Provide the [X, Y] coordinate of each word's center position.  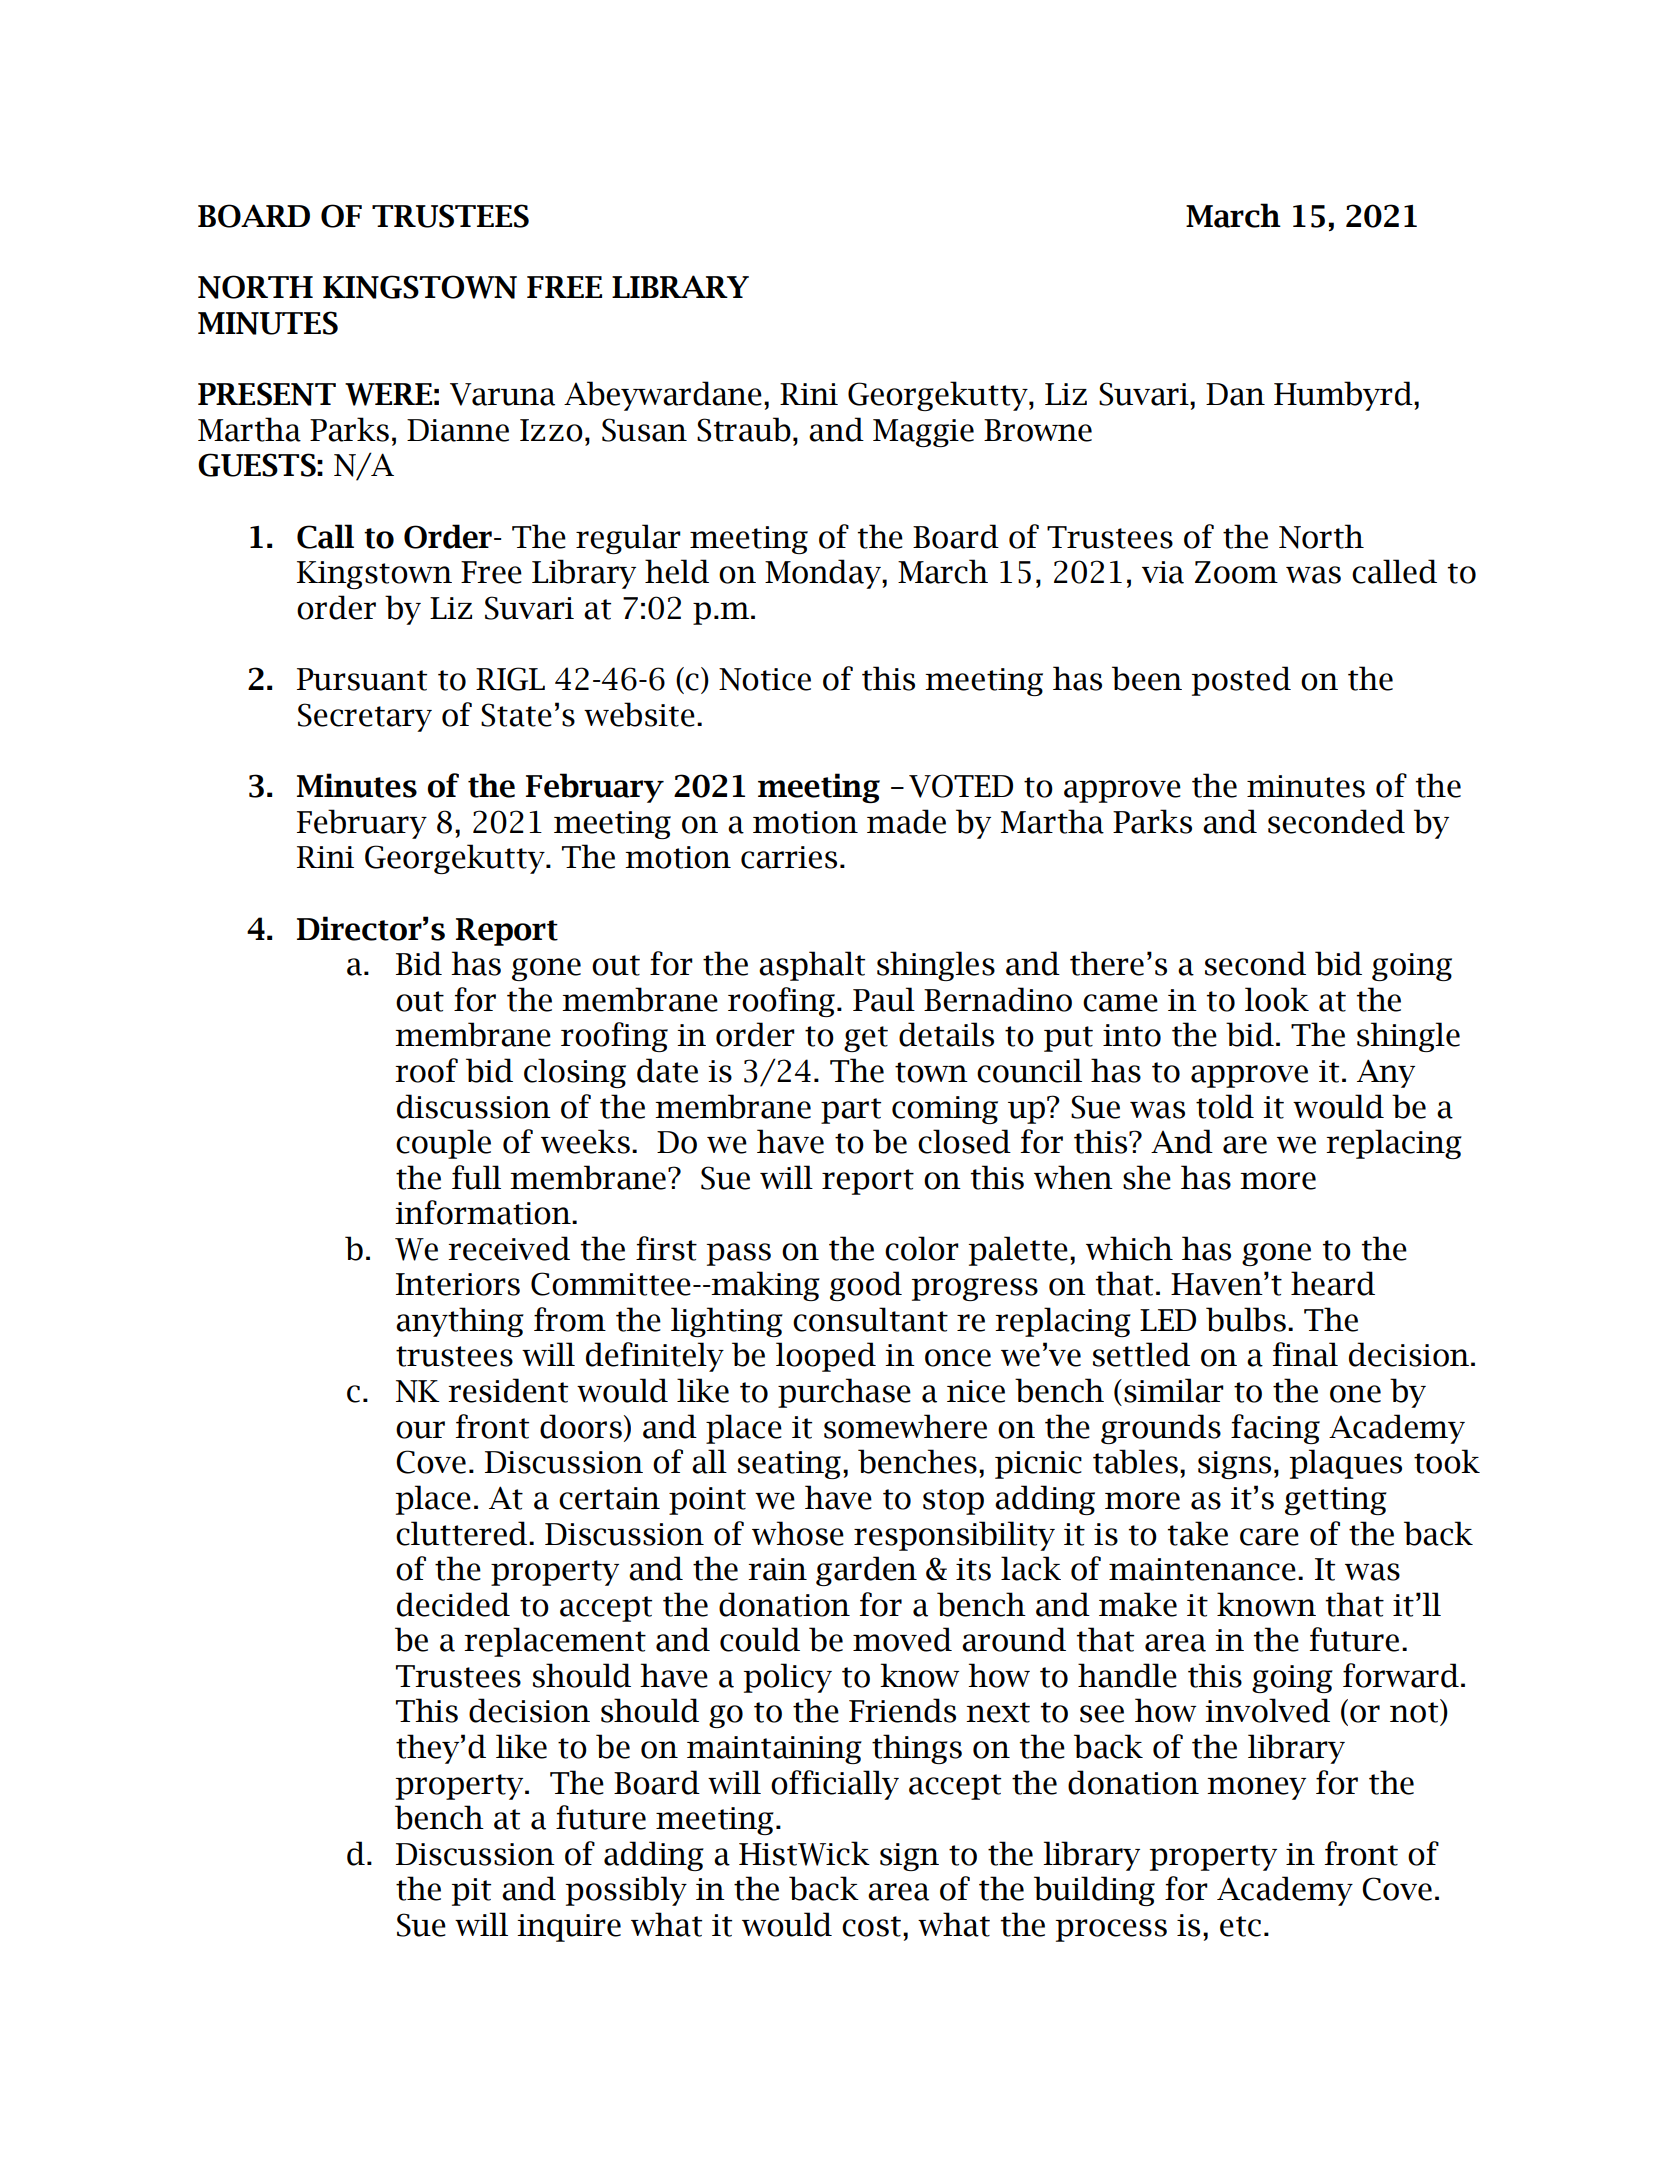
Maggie [923, 433]
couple [443, 1144]
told [1225, 1106]
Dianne [458, 430]
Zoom [1236, 572]
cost [871, 1926]
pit [471, 1892]
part [851, 1111]
